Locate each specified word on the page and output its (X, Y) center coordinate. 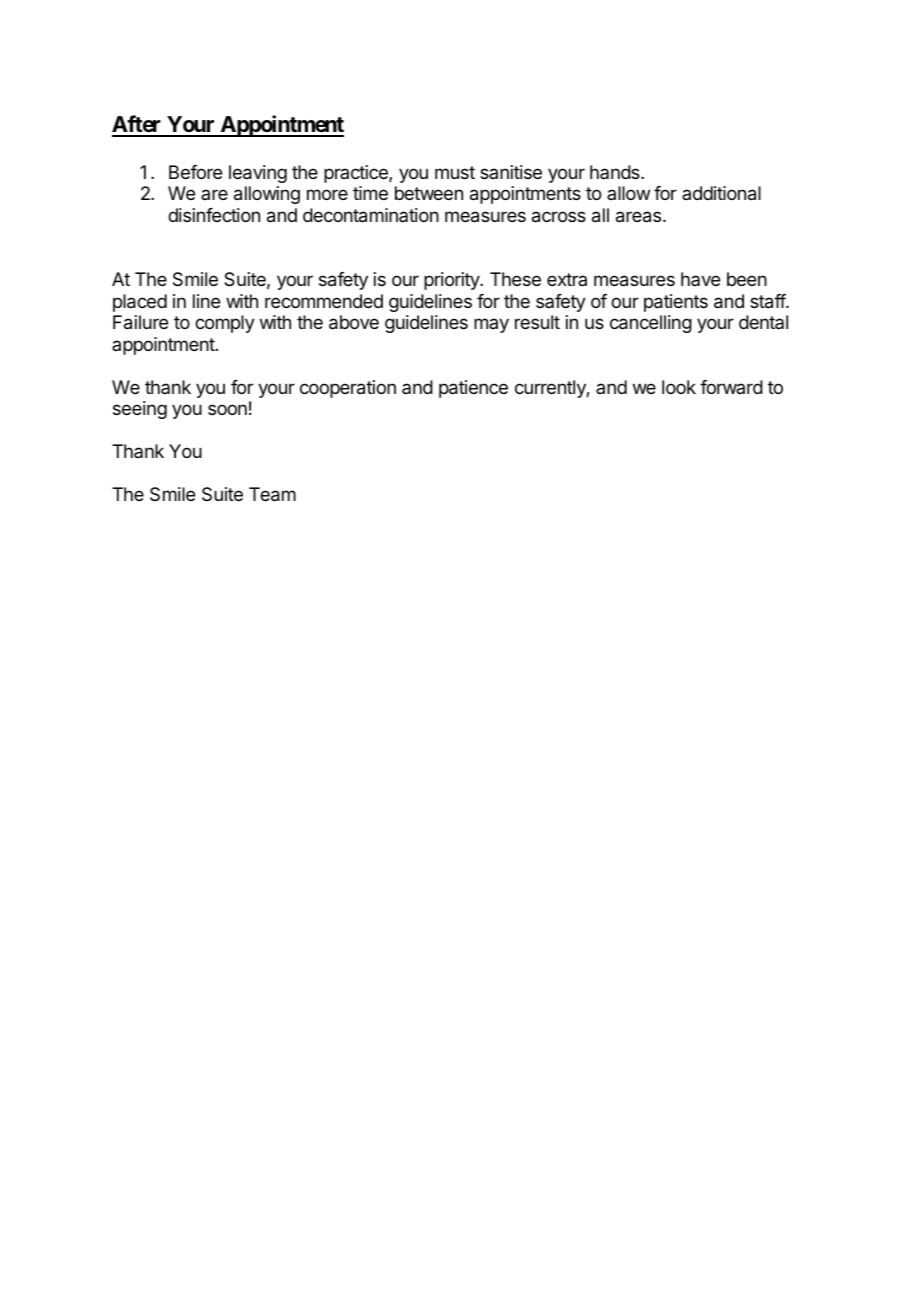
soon (227, 409)
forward (731, 387)
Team (272, 494)
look (679, 387)
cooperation (348, 389)
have (700, 279)
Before (195, 172)
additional (721, 193)
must (455, 172)
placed (140, 303)
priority (452, 281)
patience (473, 389)
